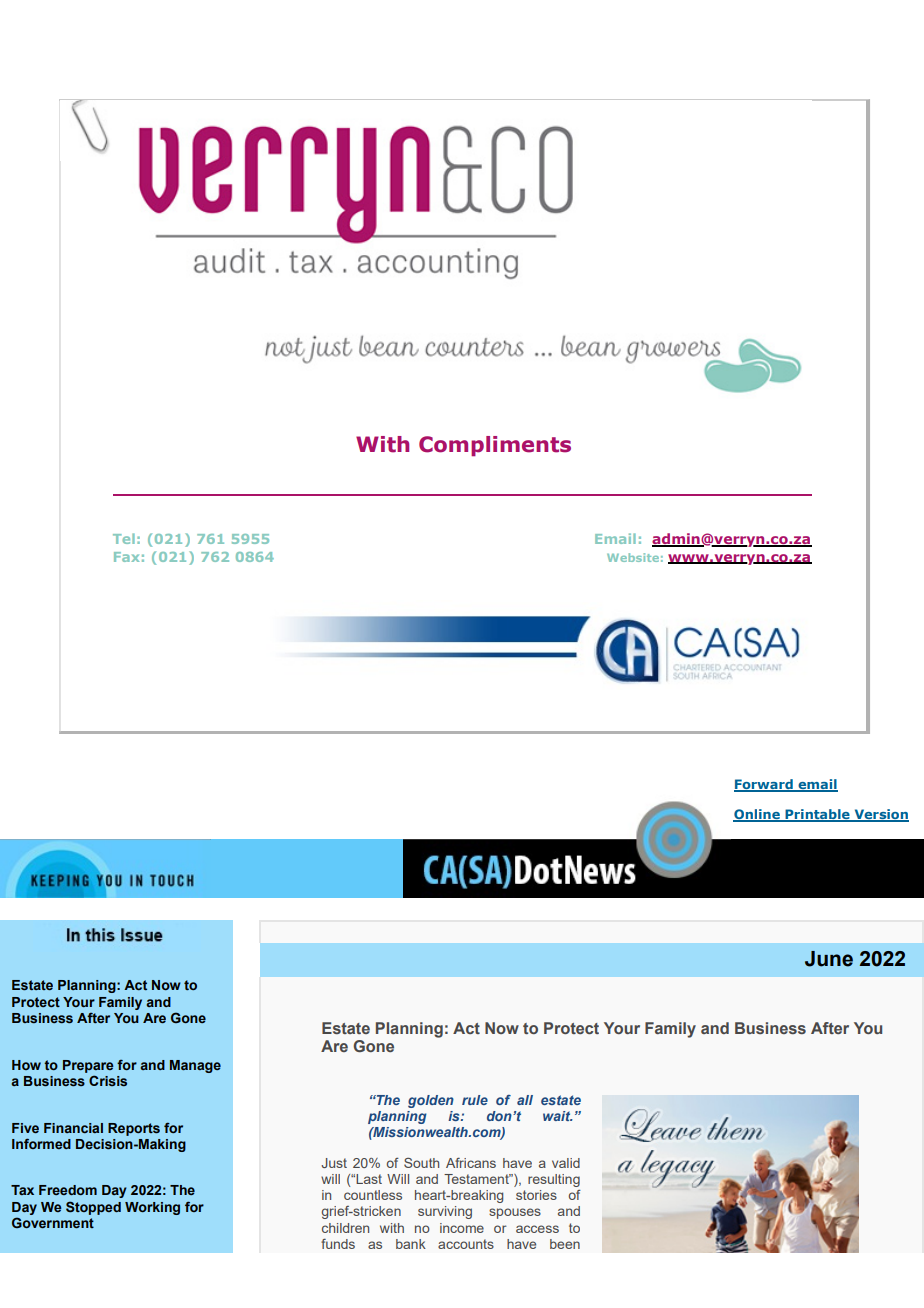  What do you see at coordinates (475, 1100) in the page?
I see `rule` at bounding box center [475, 1100].
